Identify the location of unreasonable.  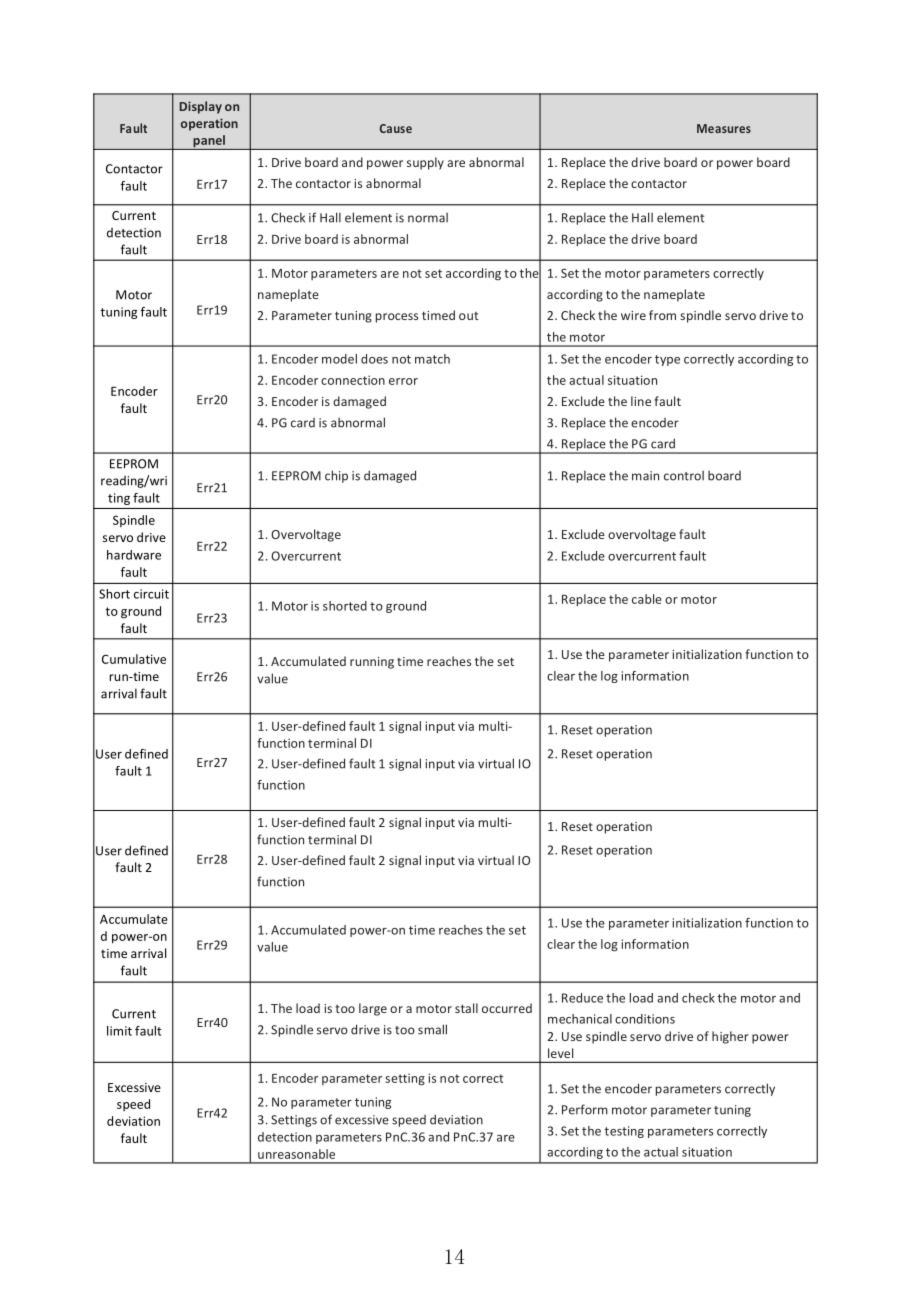
(296, 1154).
